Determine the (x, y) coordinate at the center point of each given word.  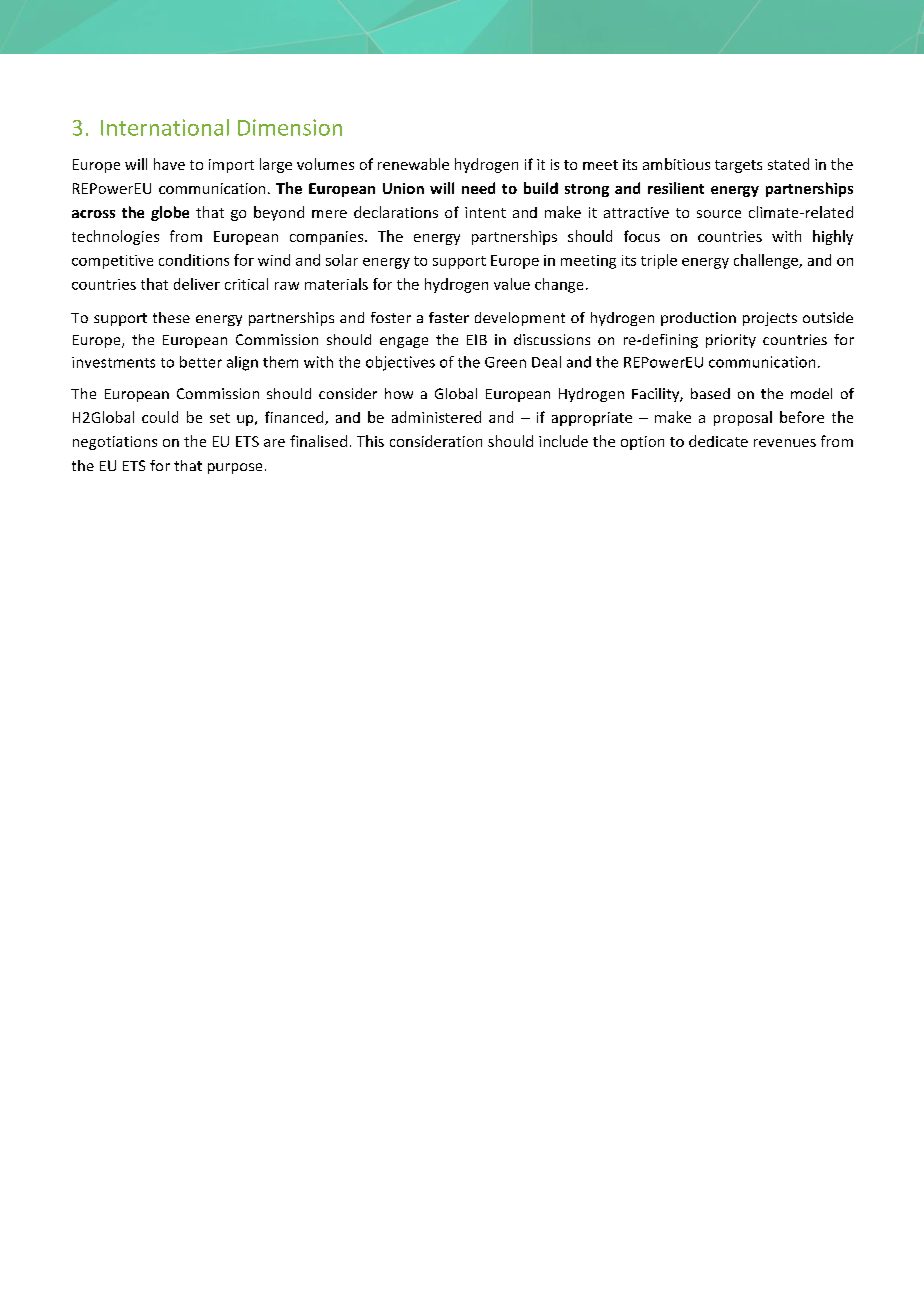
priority (731, 341)
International (165, 127)
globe (170, 213)
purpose (235, 468)
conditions (194, 260)
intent (485, 212)
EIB (477, 339)
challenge (767, 261)
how (399, 393)
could (160, 417)
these (171, 317)
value (512, 284)
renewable (413, 164)
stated (788, 164)
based (710, 393)
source (719, 214)
